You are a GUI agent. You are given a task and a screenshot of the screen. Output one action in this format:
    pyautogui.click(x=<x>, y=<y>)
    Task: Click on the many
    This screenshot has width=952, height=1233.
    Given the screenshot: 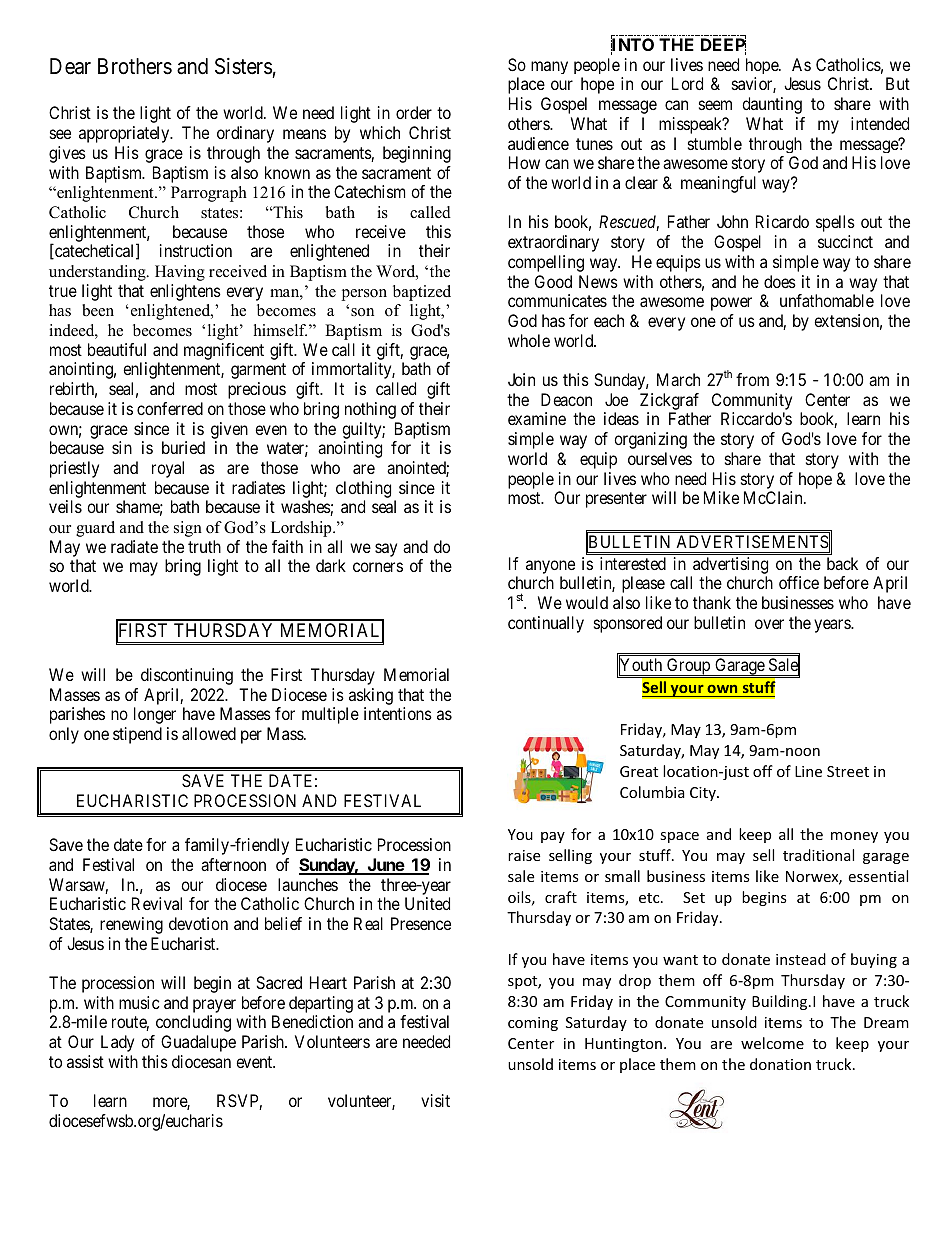 What is the action you would take?
    pyautogui.click(x=549, y=67)
